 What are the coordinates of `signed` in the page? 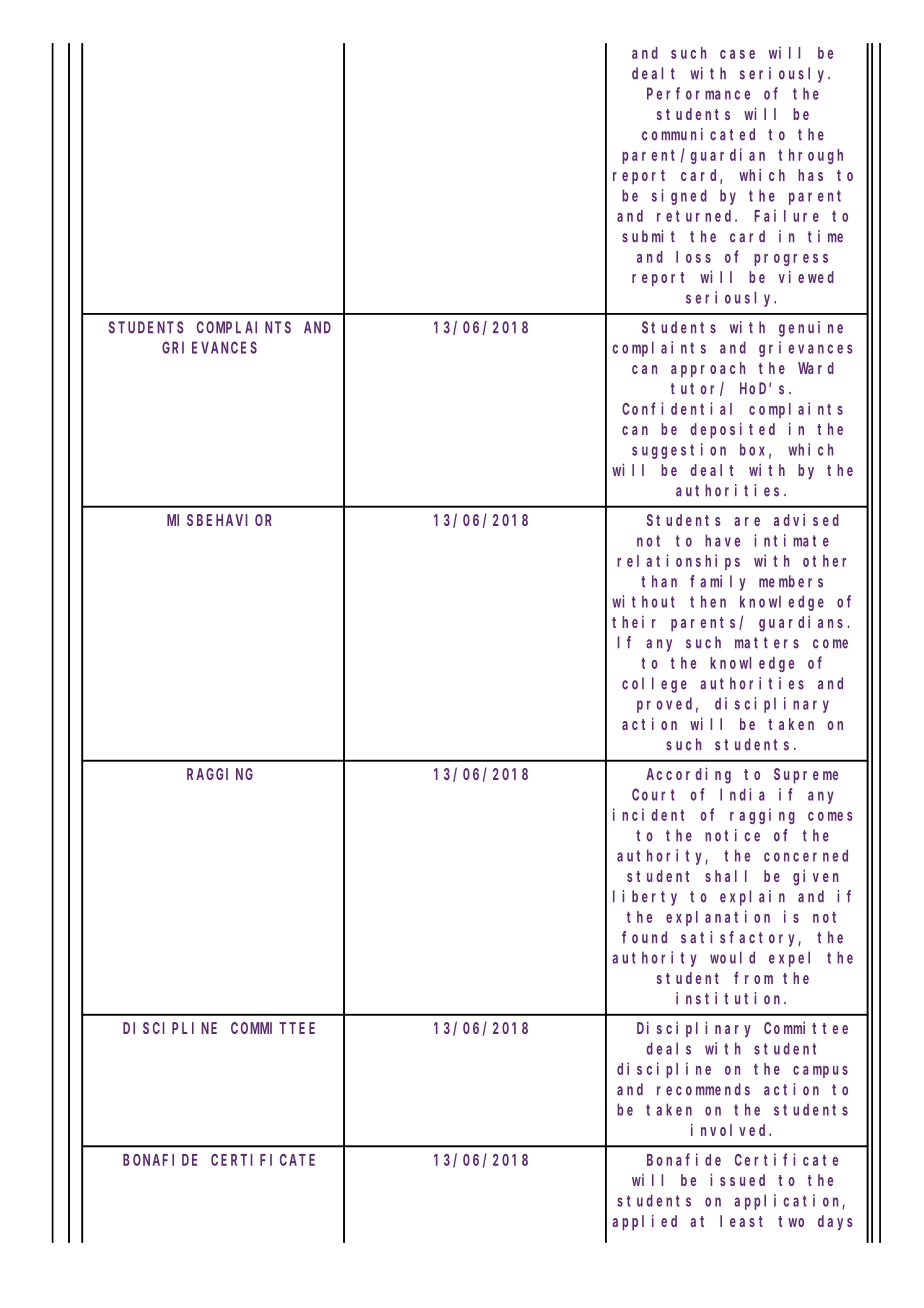 It's located at (679, 197).
